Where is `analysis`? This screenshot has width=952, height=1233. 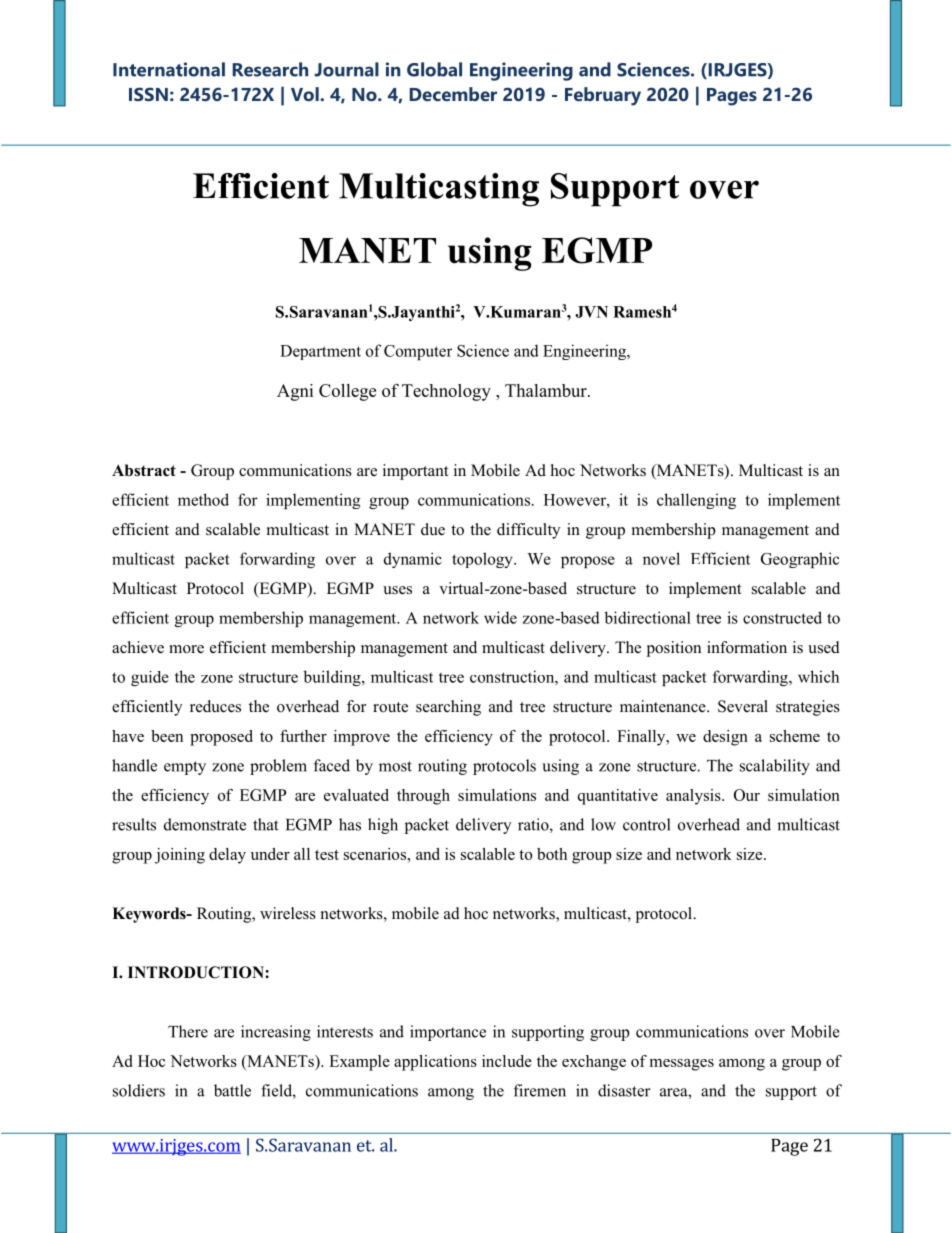 analysis is located at coordinates (694, 797).
